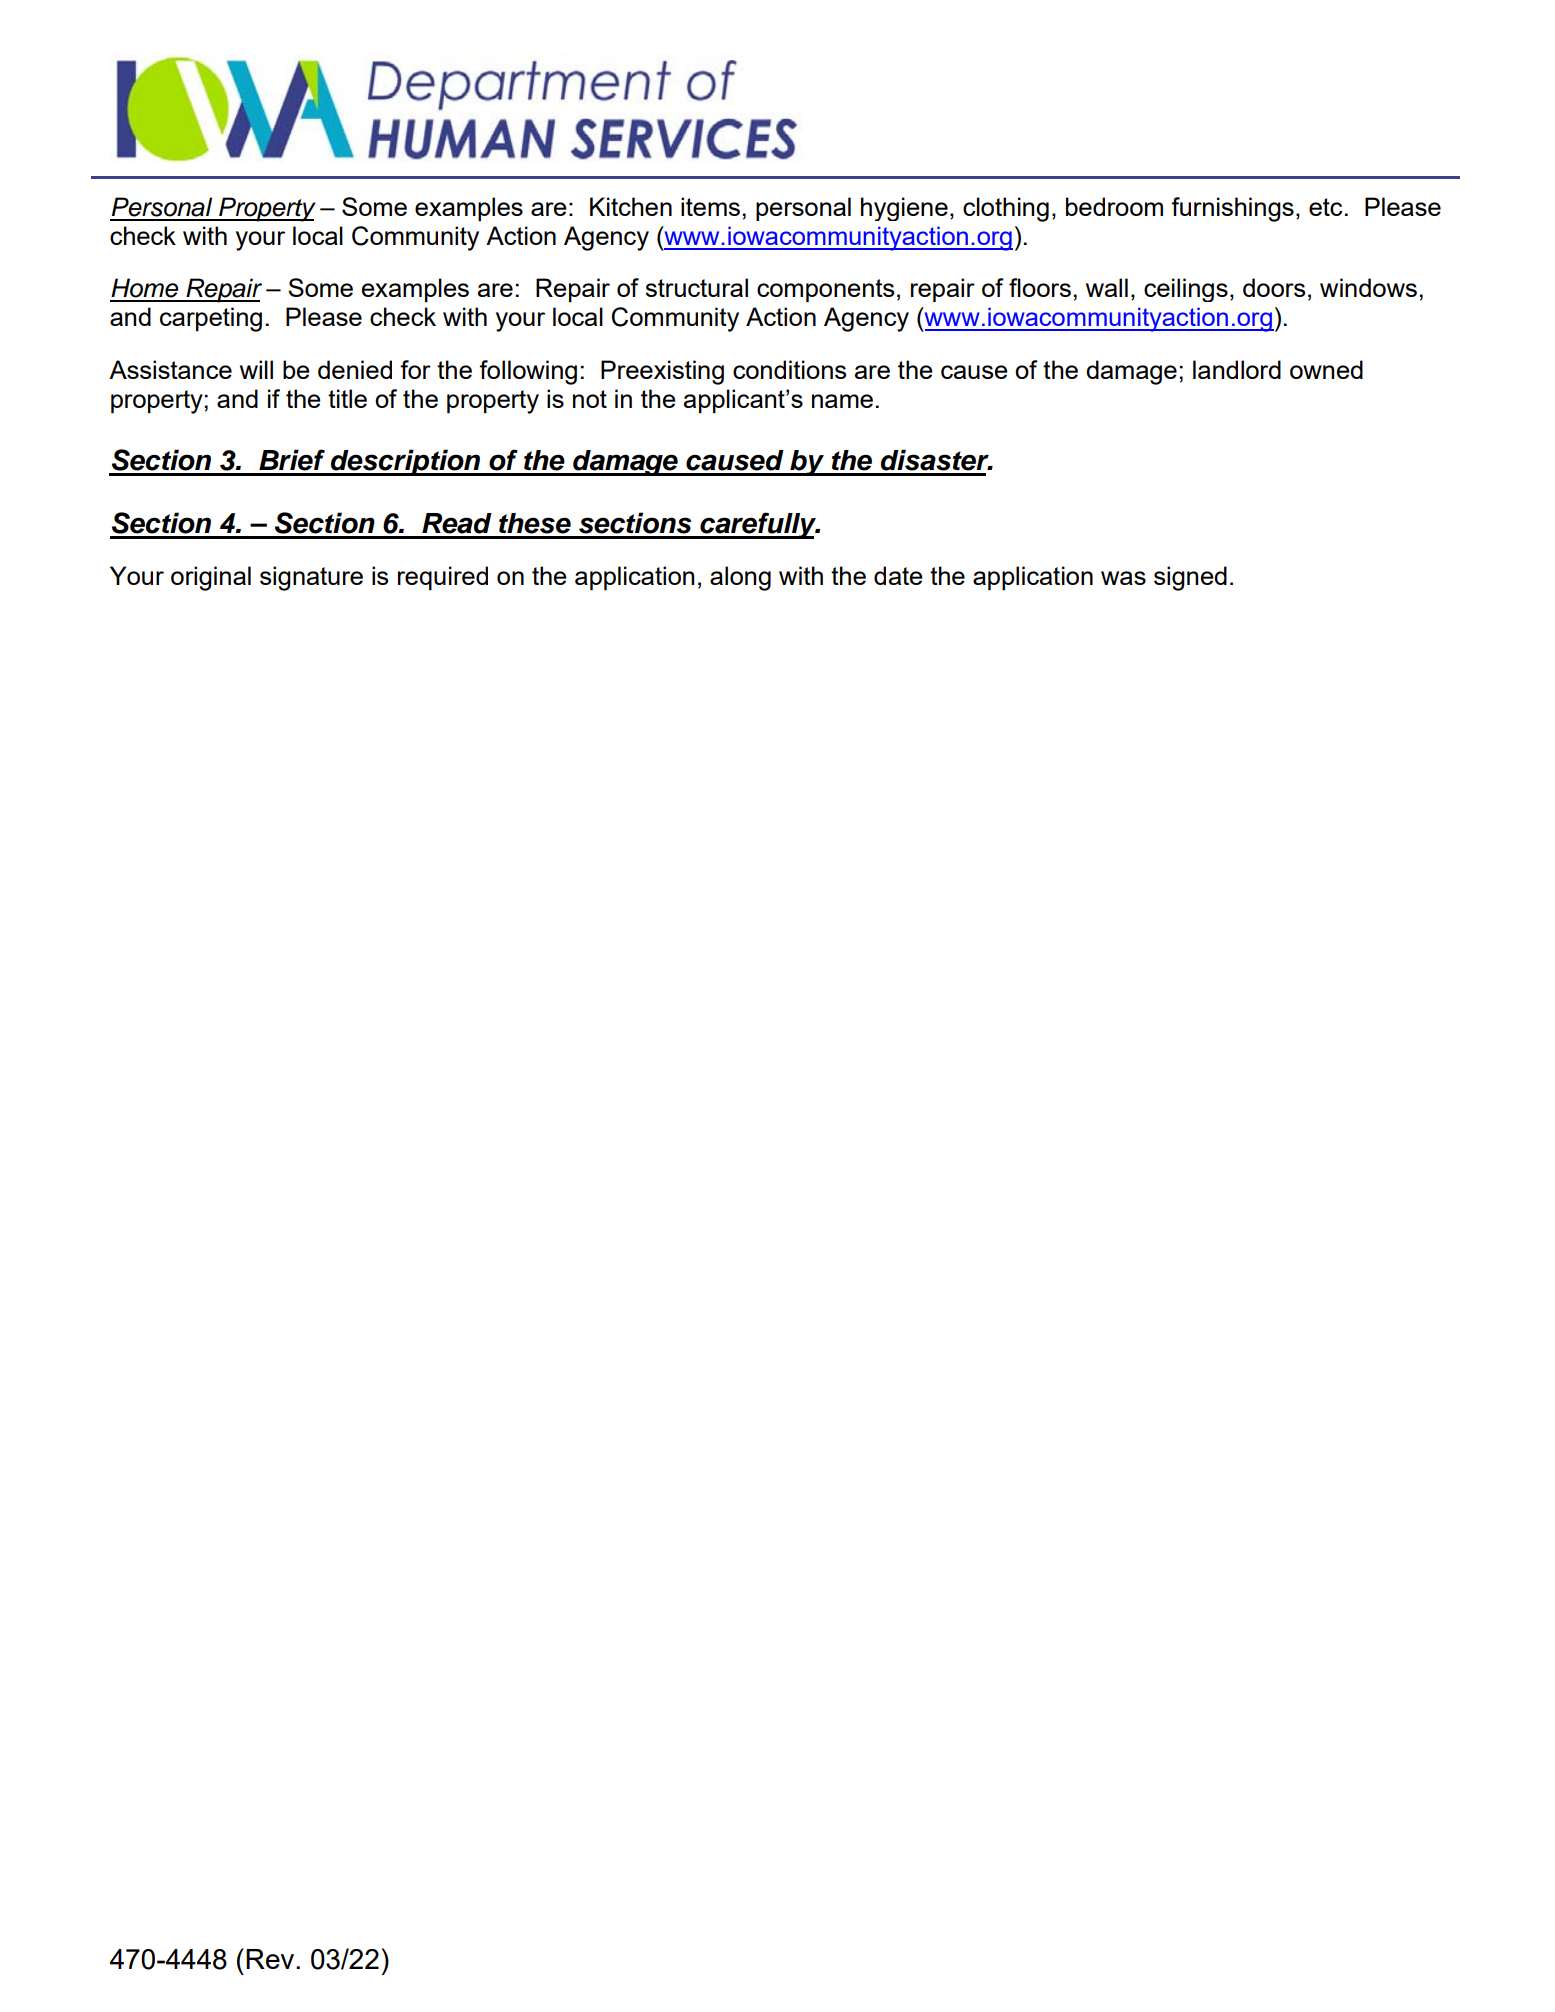 This screenshot has height=2012, width=1555. Describe the element at coordinates (825, 291) in the screenshot. I see `components` at that location.
